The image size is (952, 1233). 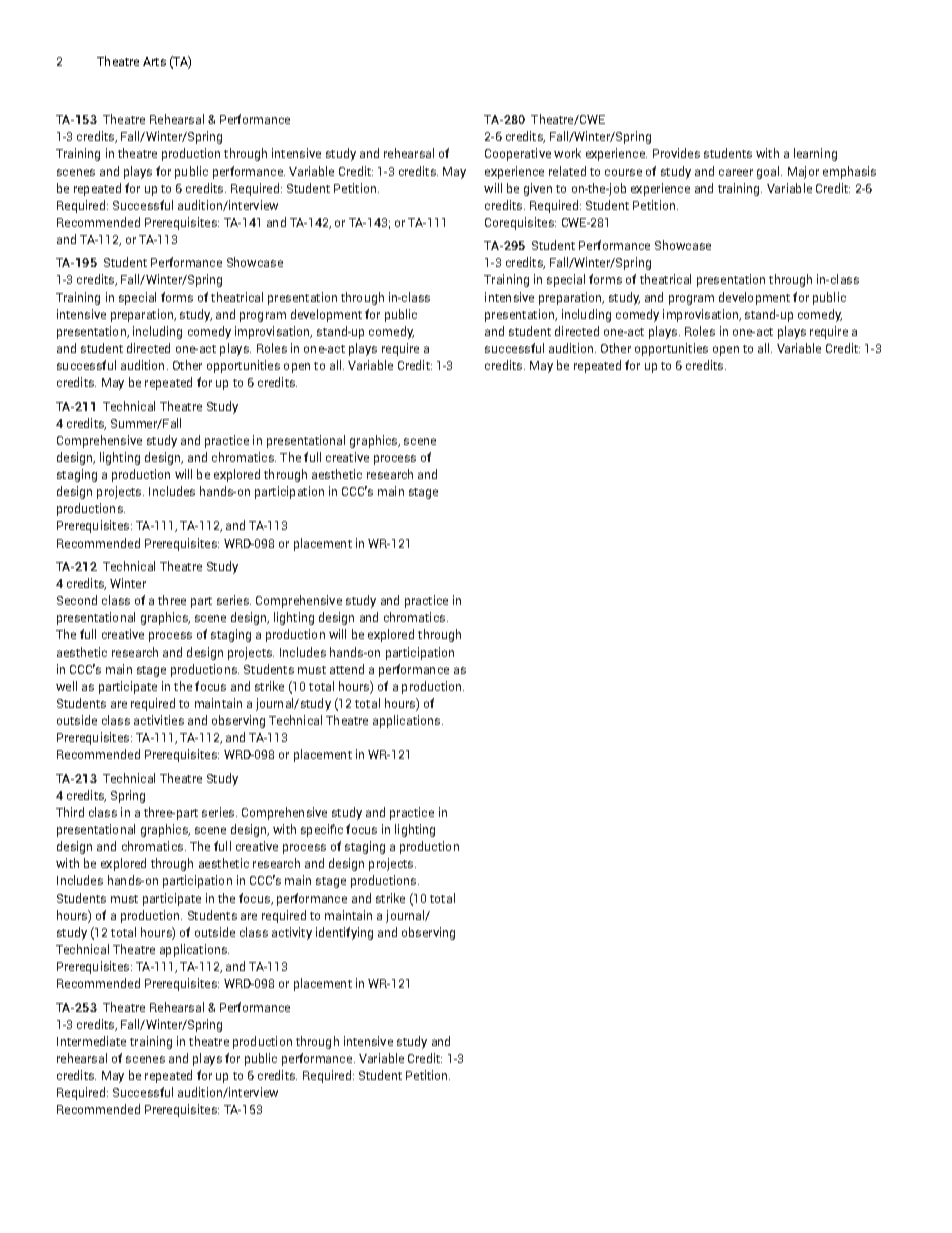 I want to click on attend, so click(x=347, y=669).
